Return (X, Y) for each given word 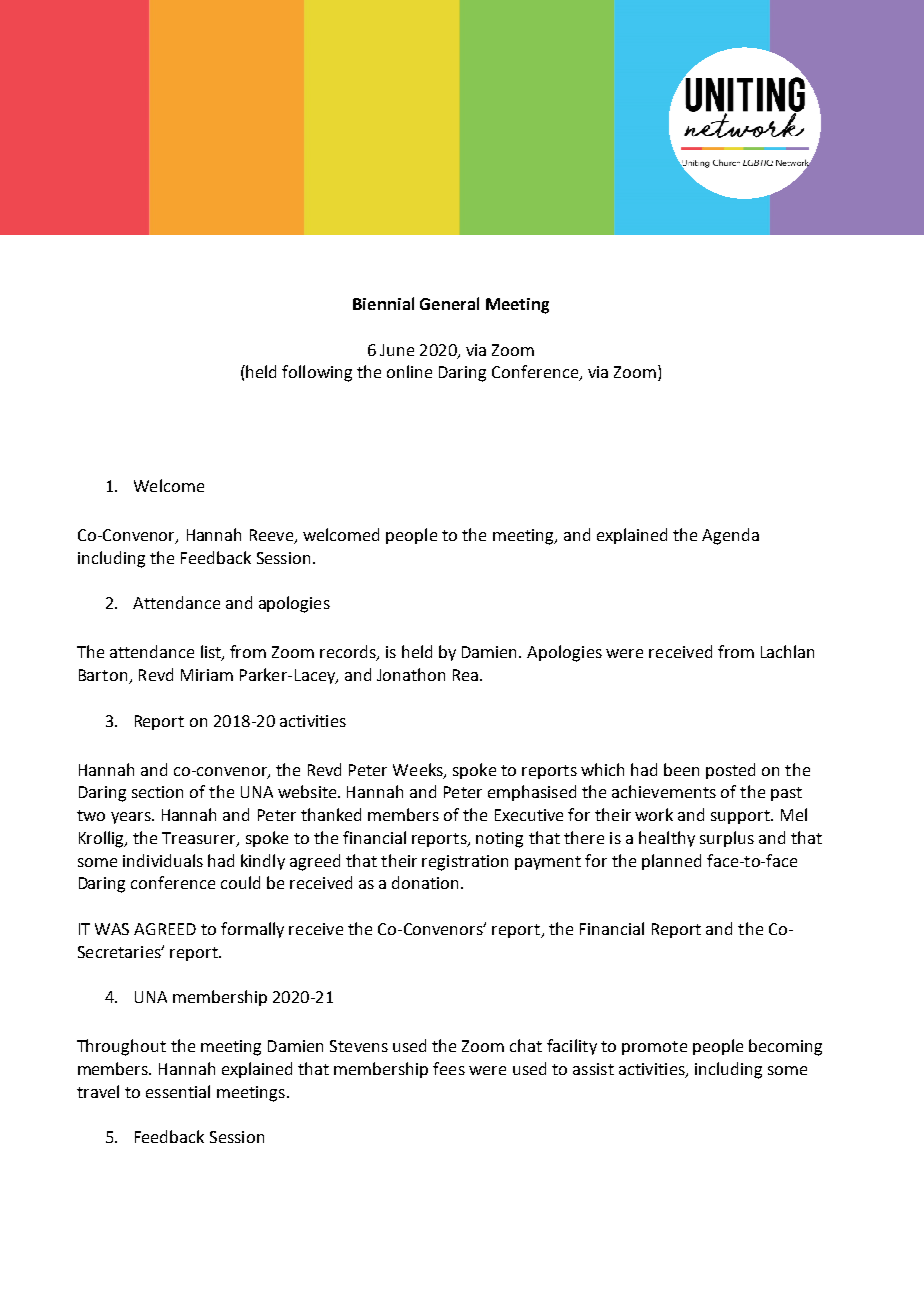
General (449, 303)
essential (178, 1091)
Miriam (207, 675)
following (317, 373)
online (409, 371)
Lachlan (787, 651)
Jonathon (411, 674)
